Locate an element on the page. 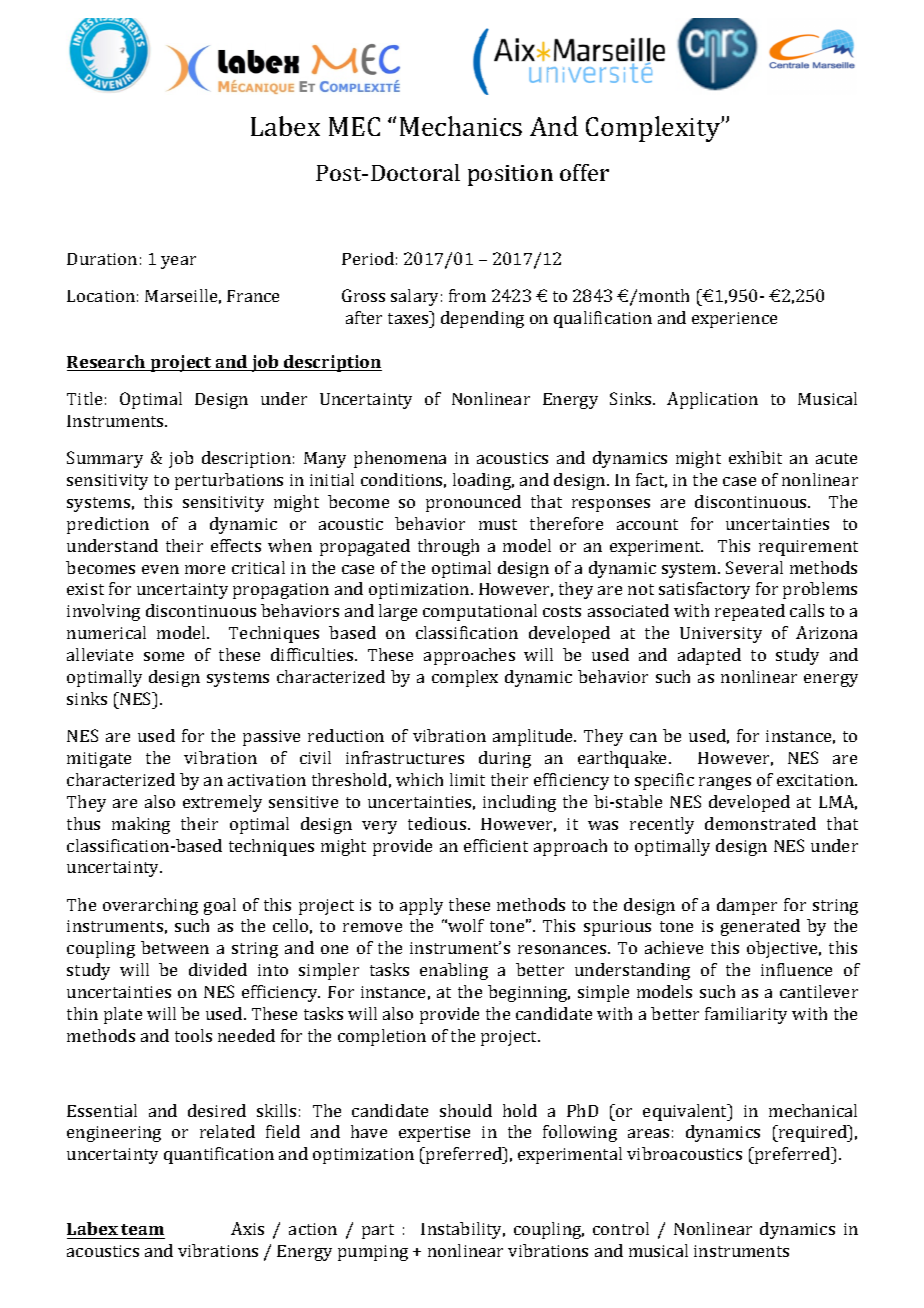  pronounced is located at coordinates (473, 503).
